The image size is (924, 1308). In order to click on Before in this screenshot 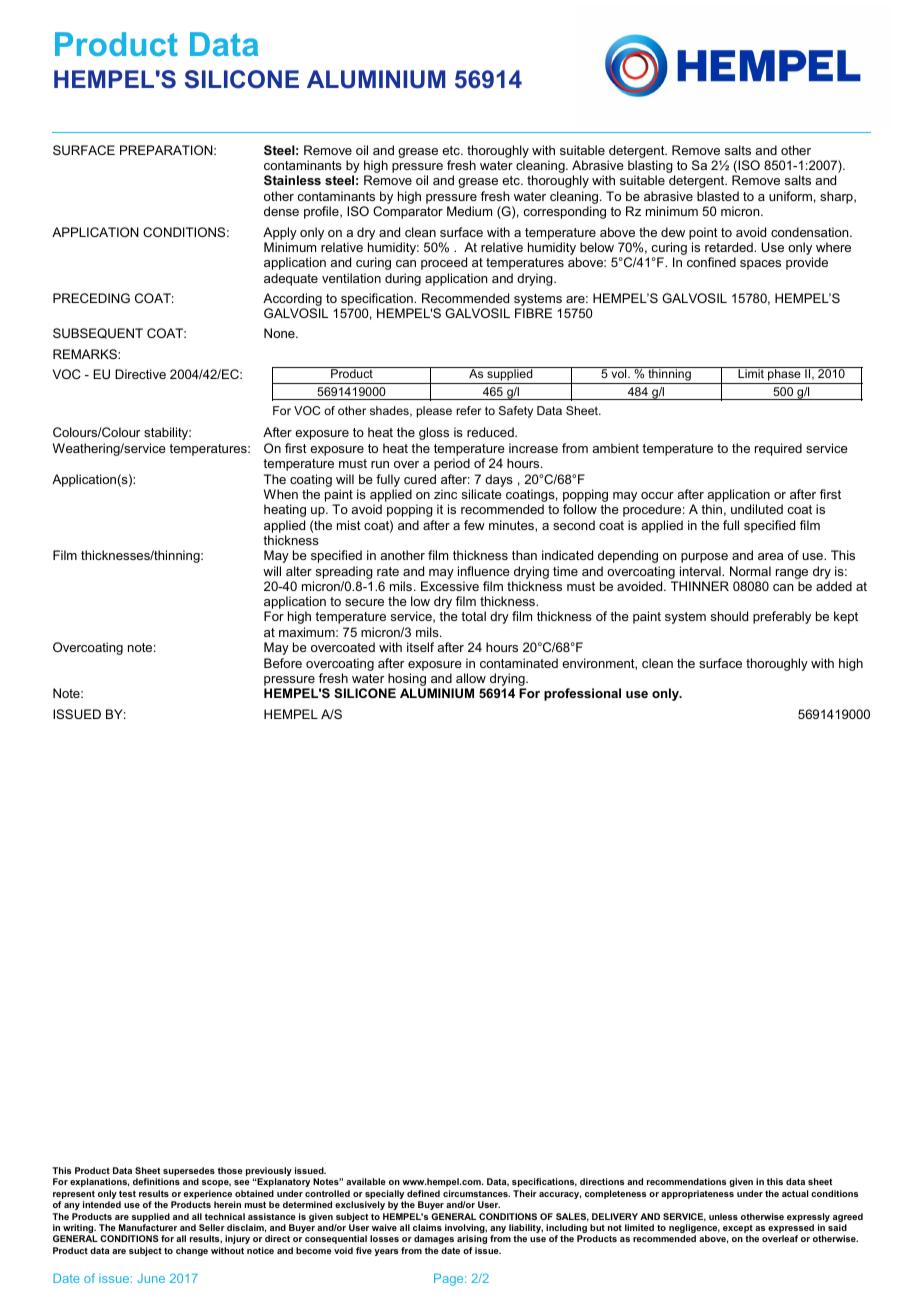, I will do `click(283, 663)`.
